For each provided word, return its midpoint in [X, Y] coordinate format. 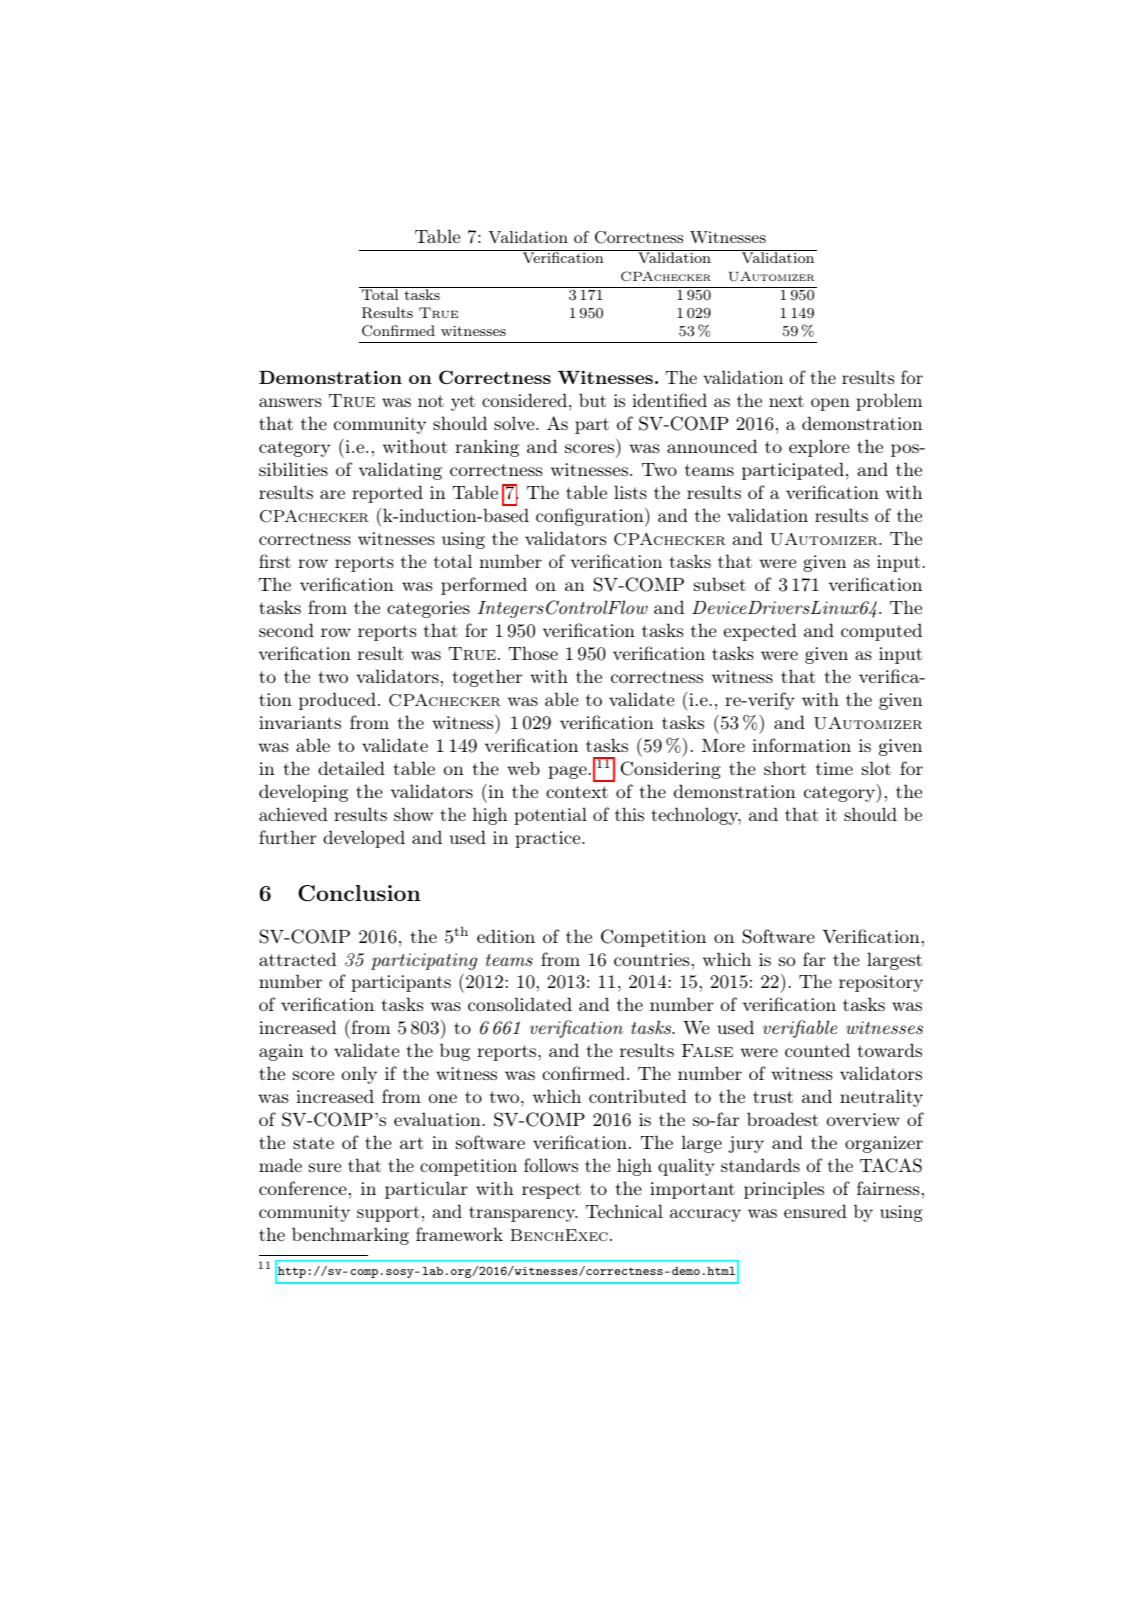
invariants [300, 722]
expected [760, 632]
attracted [297, 959]
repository [881, 983]
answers [290, 402]
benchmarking [350, 1236]
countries [652, 959]
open [830, 404]
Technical [624, 1211]
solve [514, 423]
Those [533, 653]
